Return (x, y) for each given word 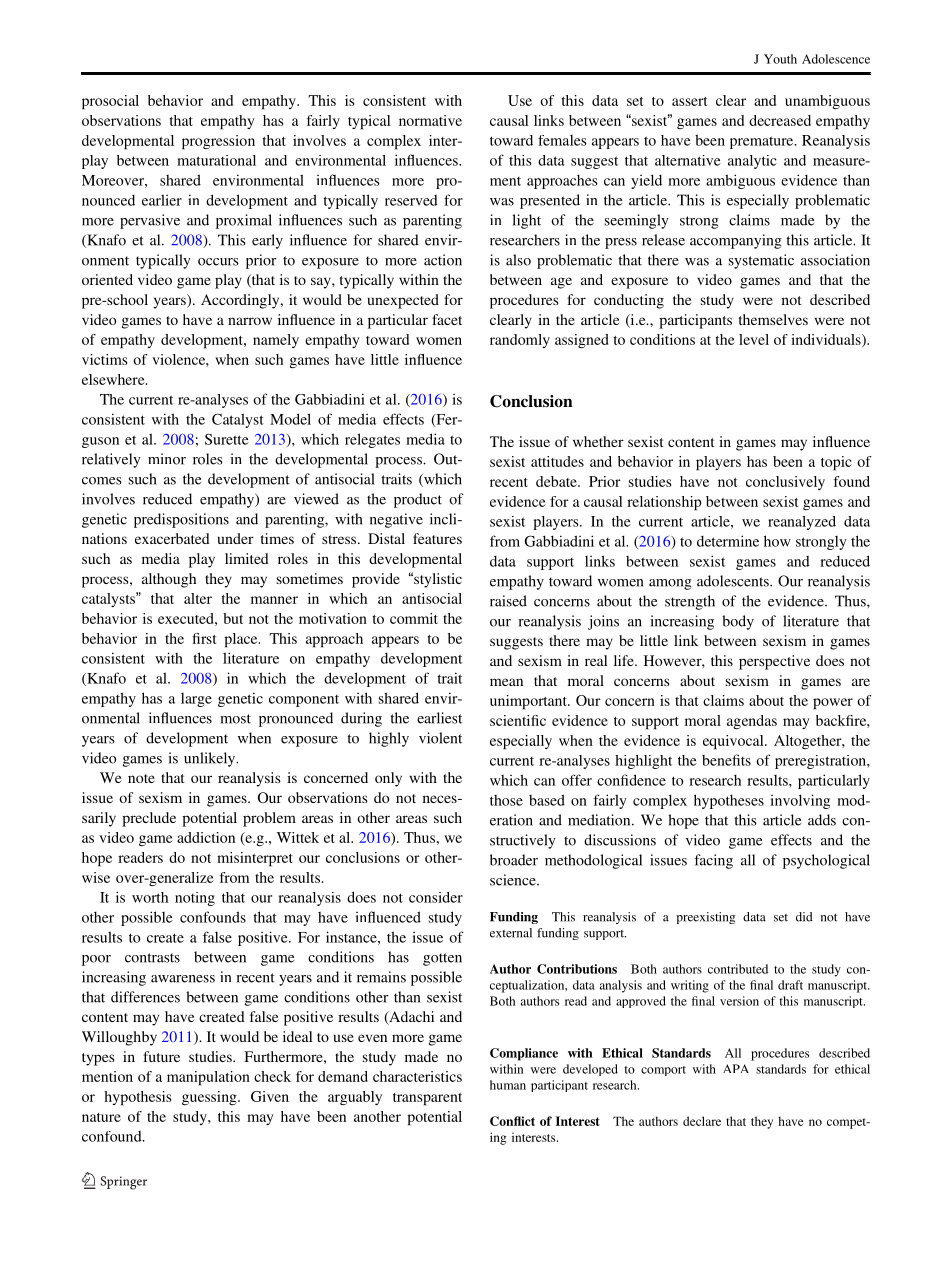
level (754, 339)
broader (514, 860)
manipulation (208, 1078)
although (169, 580)
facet (447, 319)
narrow (250, 321)
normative (430, 120)
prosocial (110, 102)
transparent (427, 1099)
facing (713, 861)
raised (508, 601)
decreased (780, 120)
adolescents (734, 581)
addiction (206, 837)
